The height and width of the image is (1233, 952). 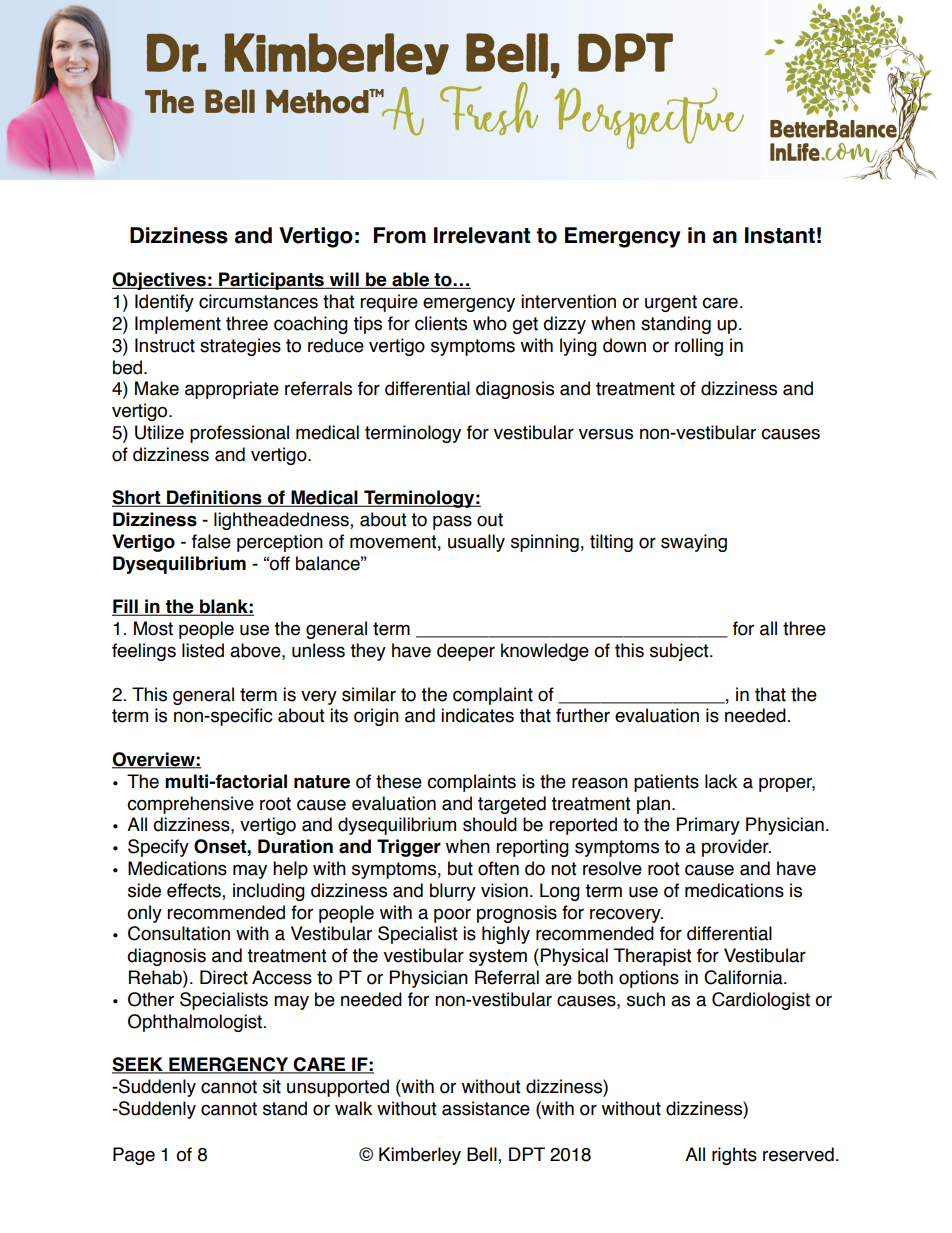 I want to click on Page, so click(x=134, y=1156).
